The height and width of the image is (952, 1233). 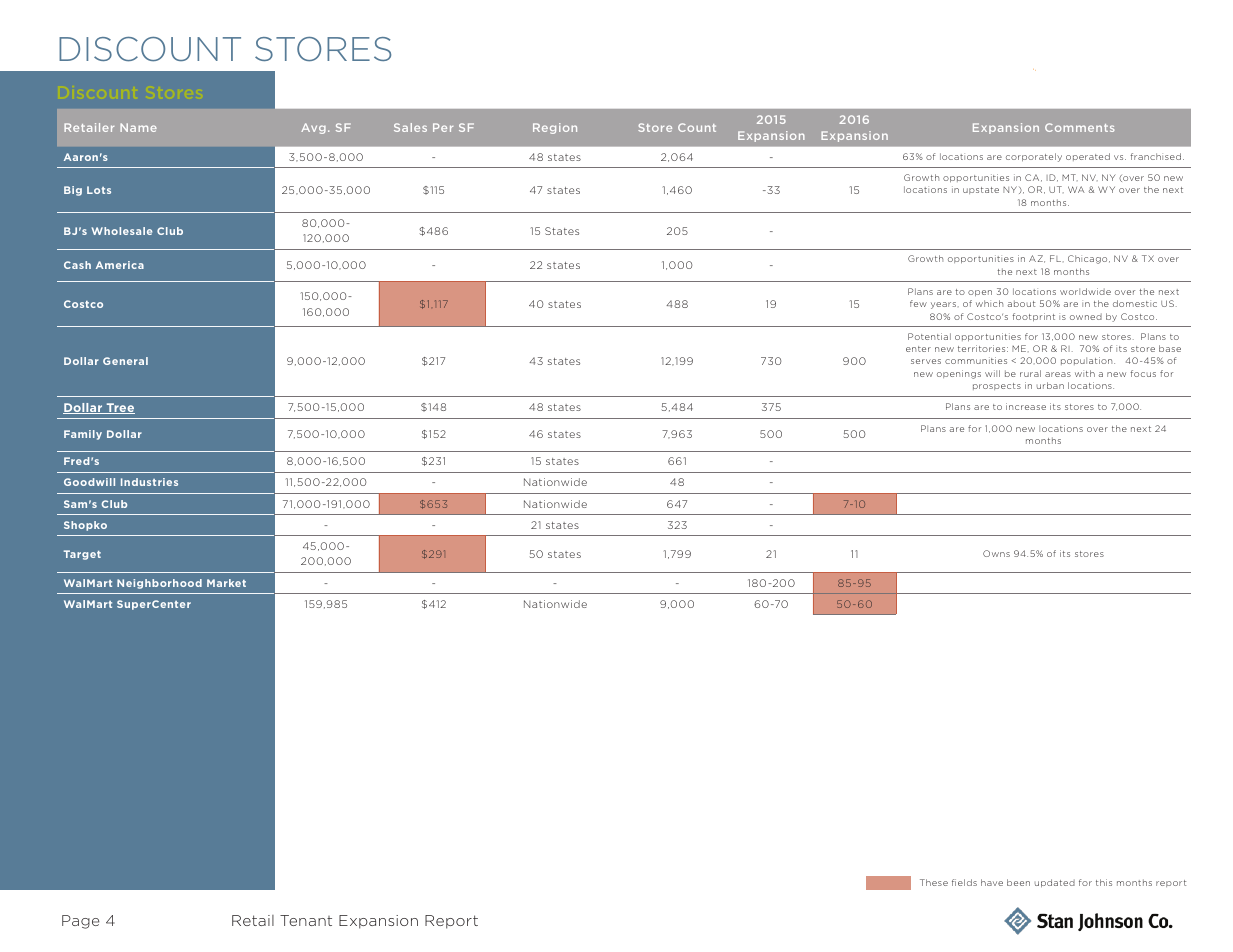 I want to click on Name, so click(x=138, y=127).
